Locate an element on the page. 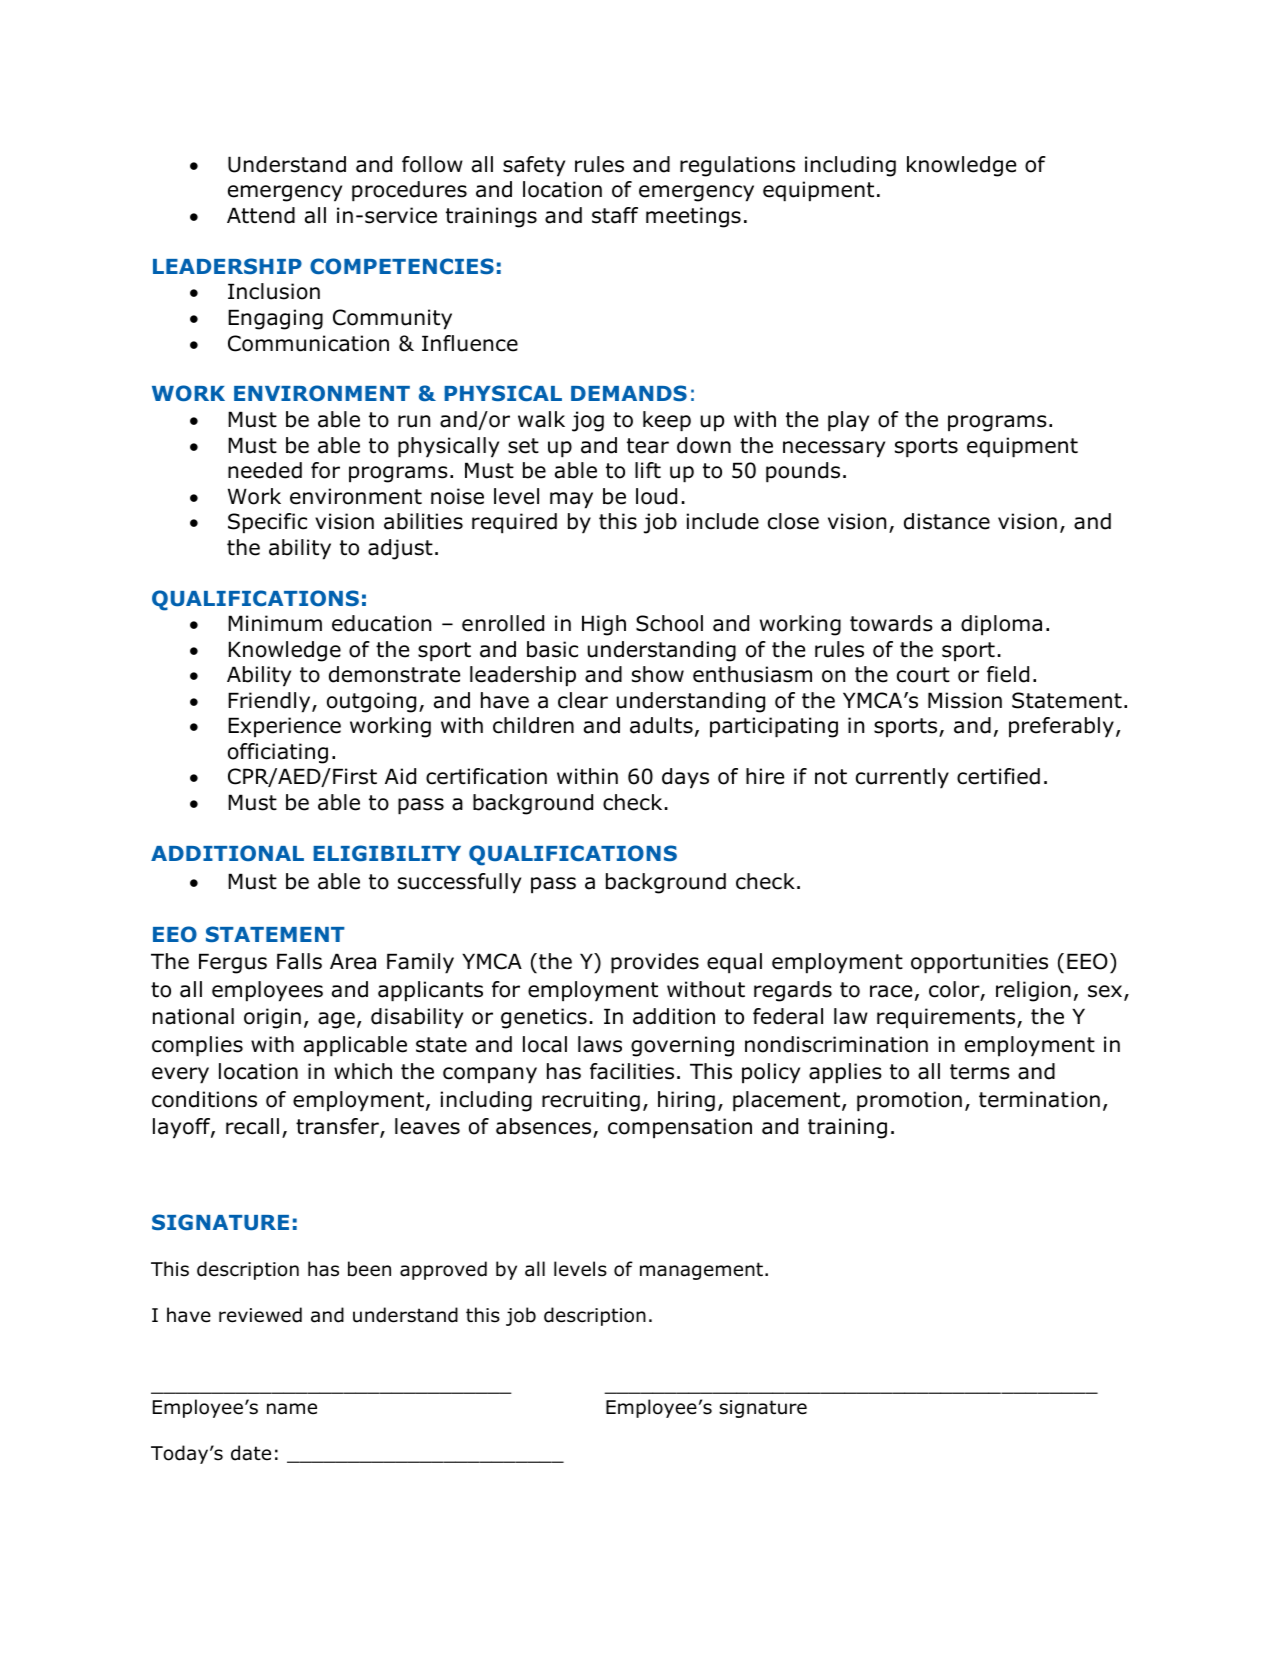  loud is located at coordinates (656, 496).
